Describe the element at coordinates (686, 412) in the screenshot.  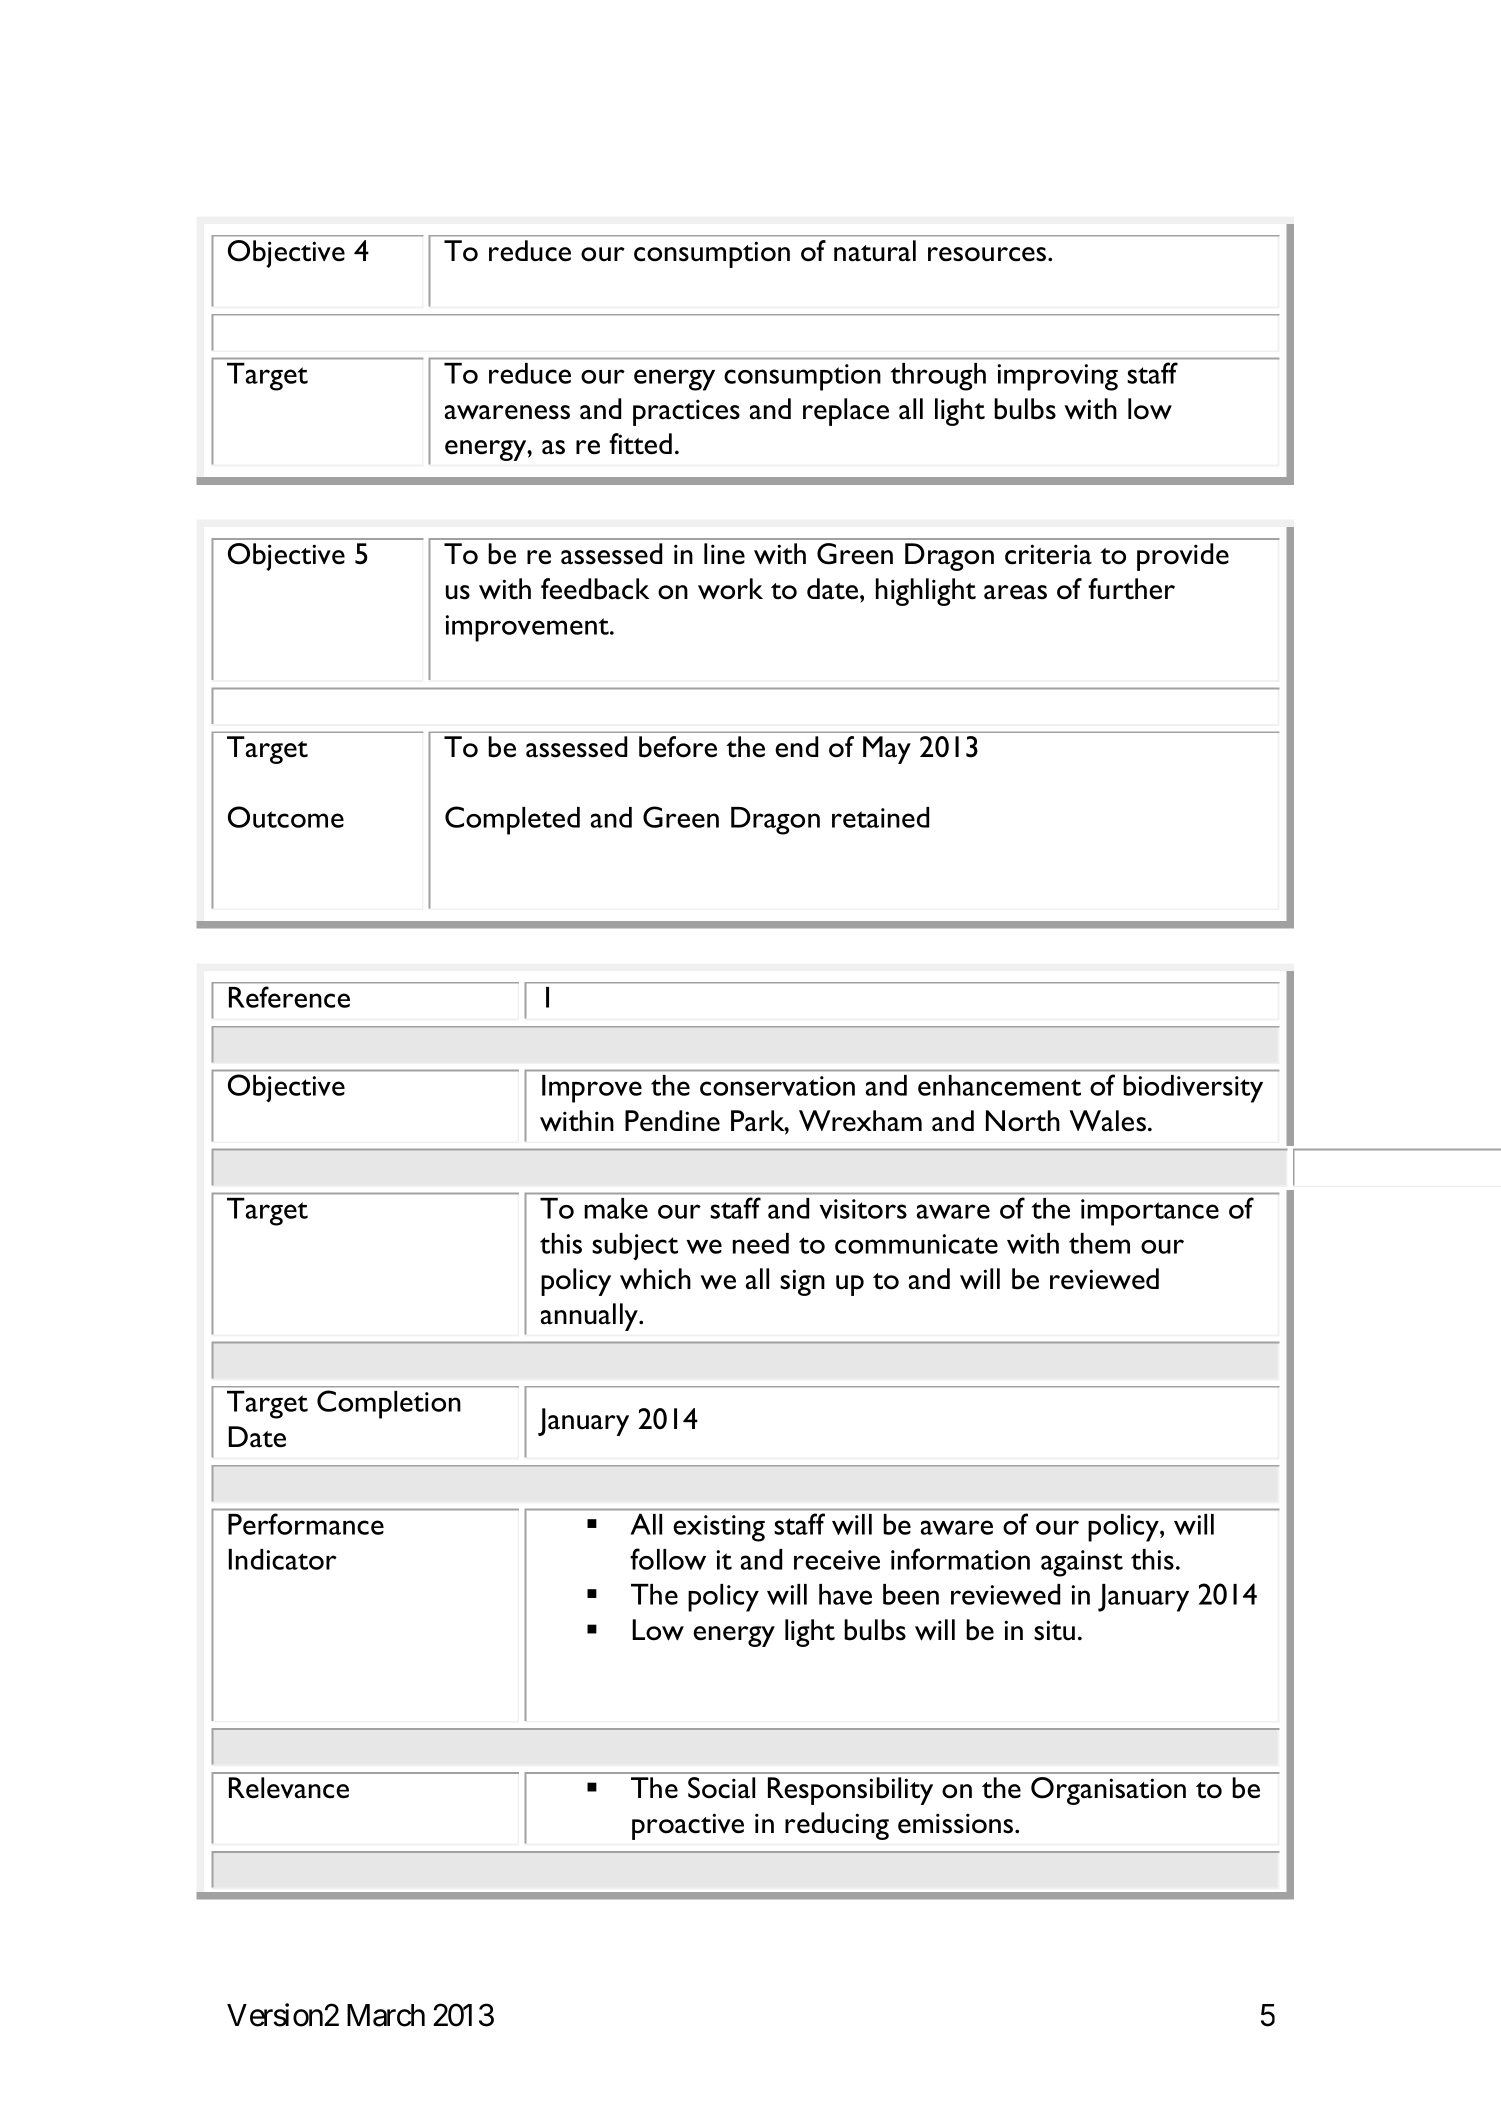
I see `practices` at that location.
